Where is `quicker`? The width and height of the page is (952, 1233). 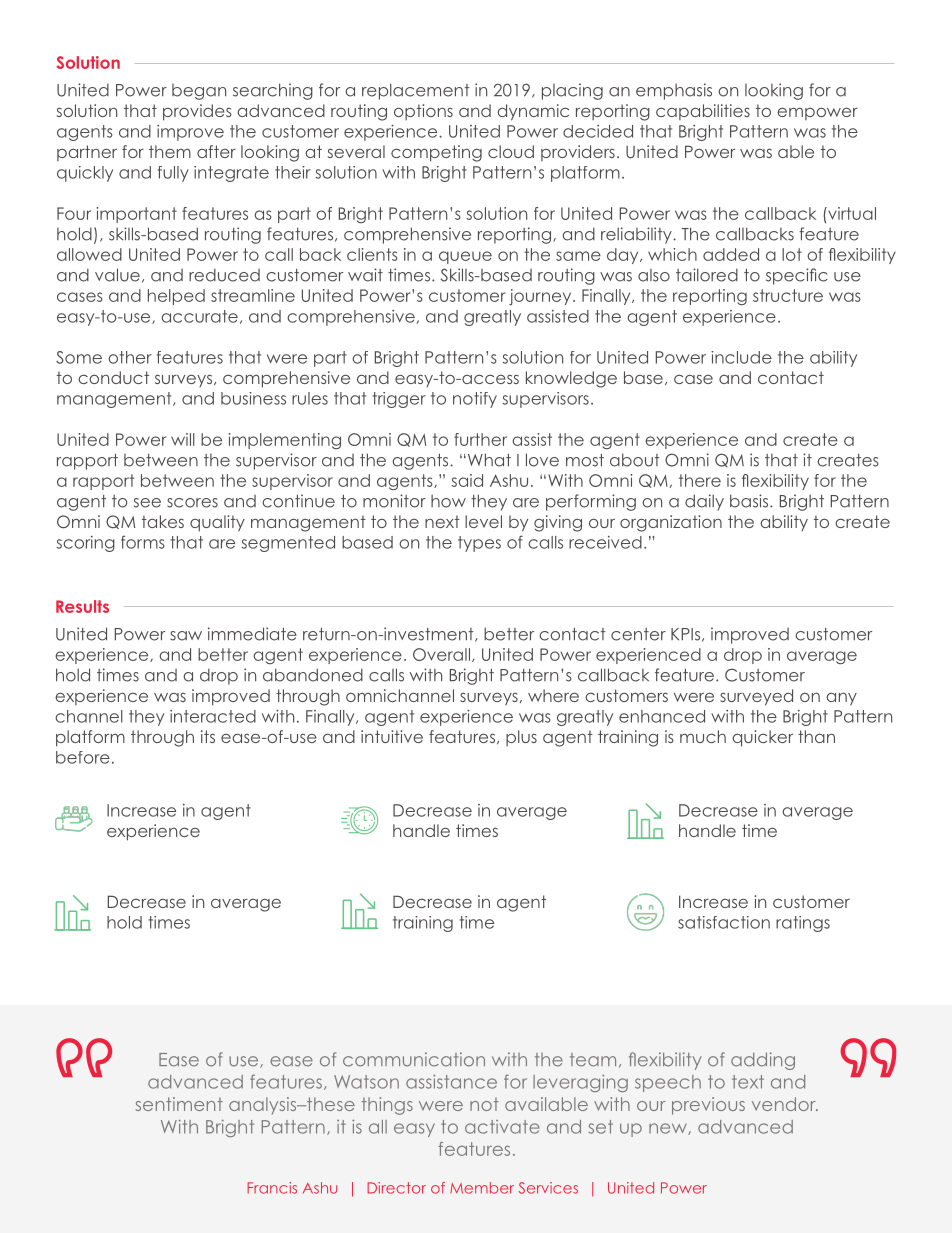
quicker is located at coordinates (762, 738).
